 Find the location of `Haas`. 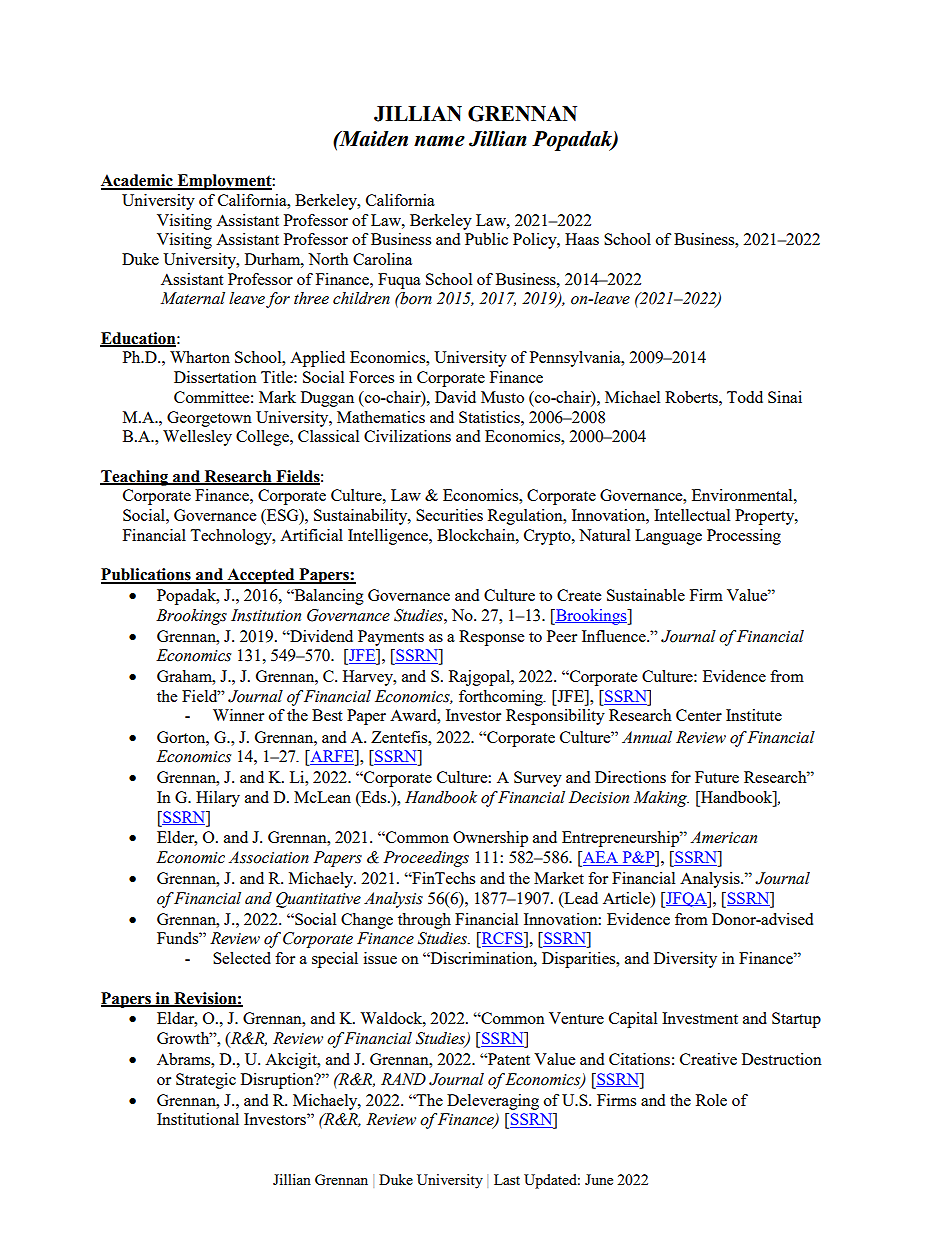

Haas is located at coordinates (582, 239).
